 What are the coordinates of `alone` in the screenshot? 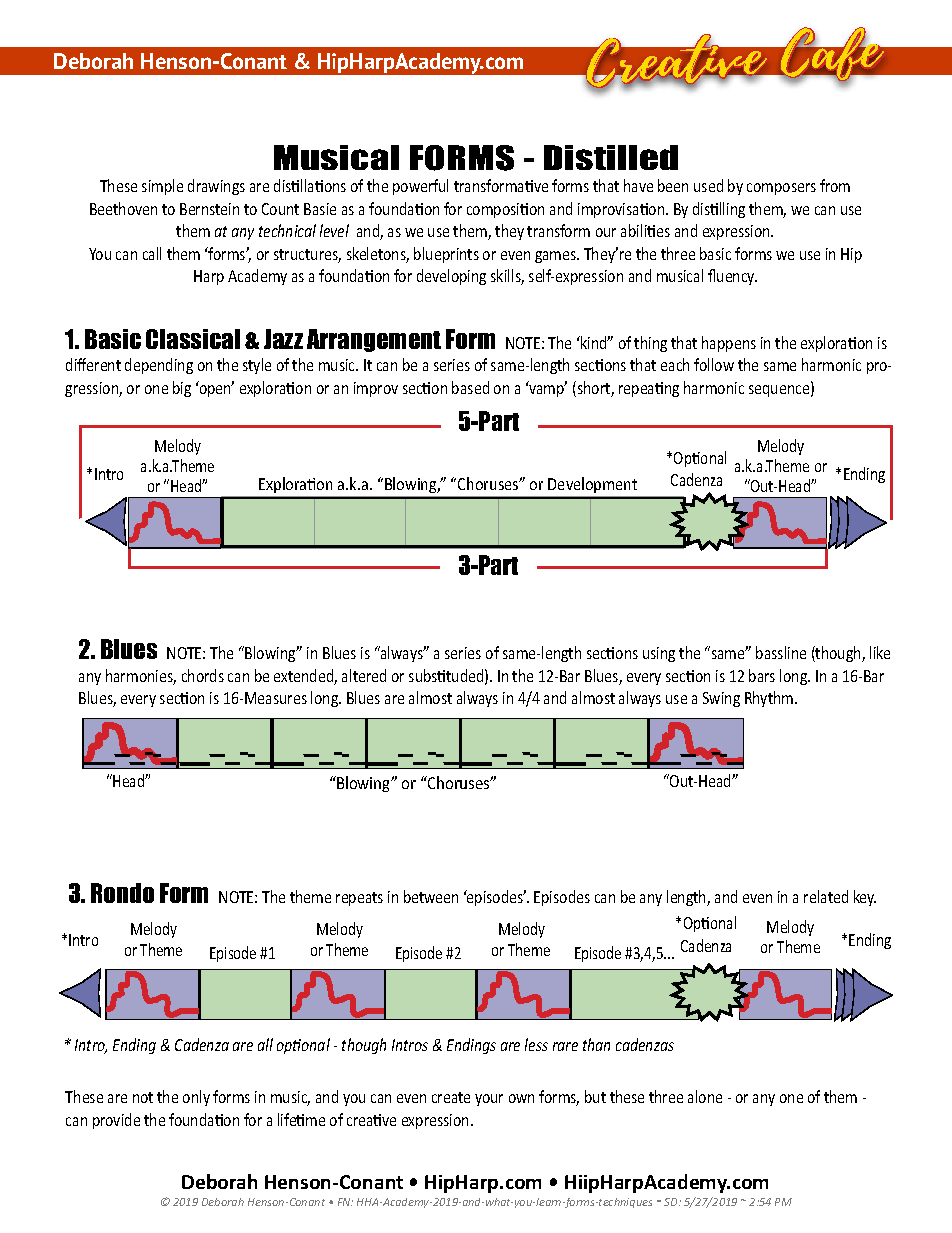 It's located at (705, 1096).
